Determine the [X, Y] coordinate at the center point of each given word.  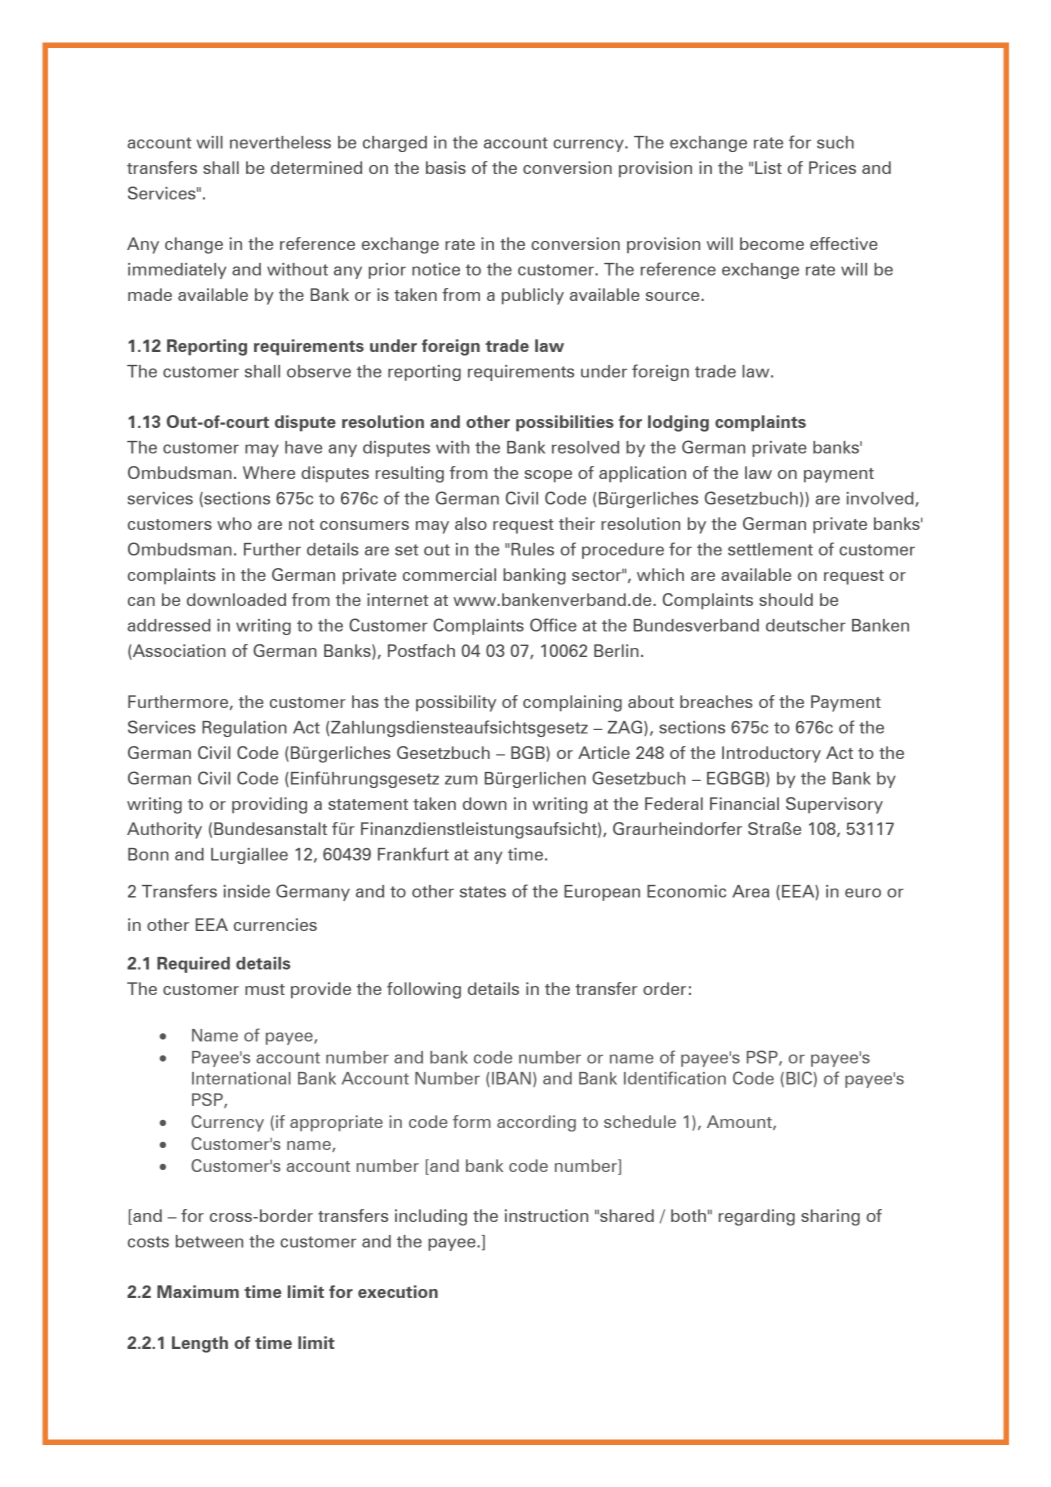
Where [269, 472]
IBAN [511, 1078]
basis [446, 167]
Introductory [771, 754]
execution [398, 1291]
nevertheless [280, 142]
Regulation [244, 729]
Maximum [198, 1291]
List [768, 167]
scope [548, 476]
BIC [799, 1078]
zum [461, 780]
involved [881, 499]
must [265, 989]
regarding [757, 1217]
